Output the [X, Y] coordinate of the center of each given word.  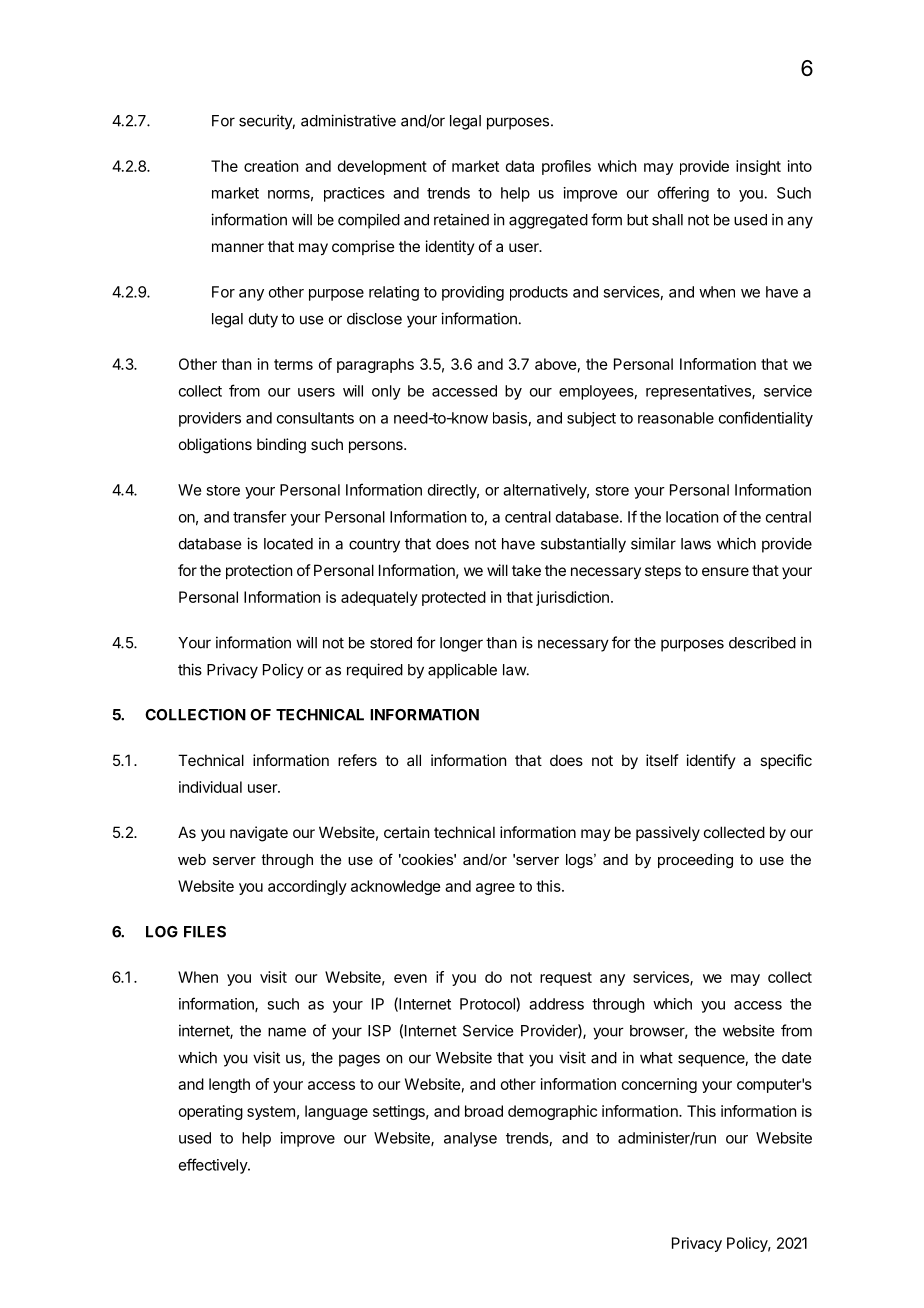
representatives [699, 392]
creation [271, 166]
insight [758, 167]
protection [259, 571]
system [271, 1113]
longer [461, 644]
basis [510, 418]
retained [461, 219]
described [762, 642]
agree [495, 889]
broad [484, 1111]
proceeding [695, 861]
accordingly [307, 887]
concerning [659, 1085]
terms [293, 364]
